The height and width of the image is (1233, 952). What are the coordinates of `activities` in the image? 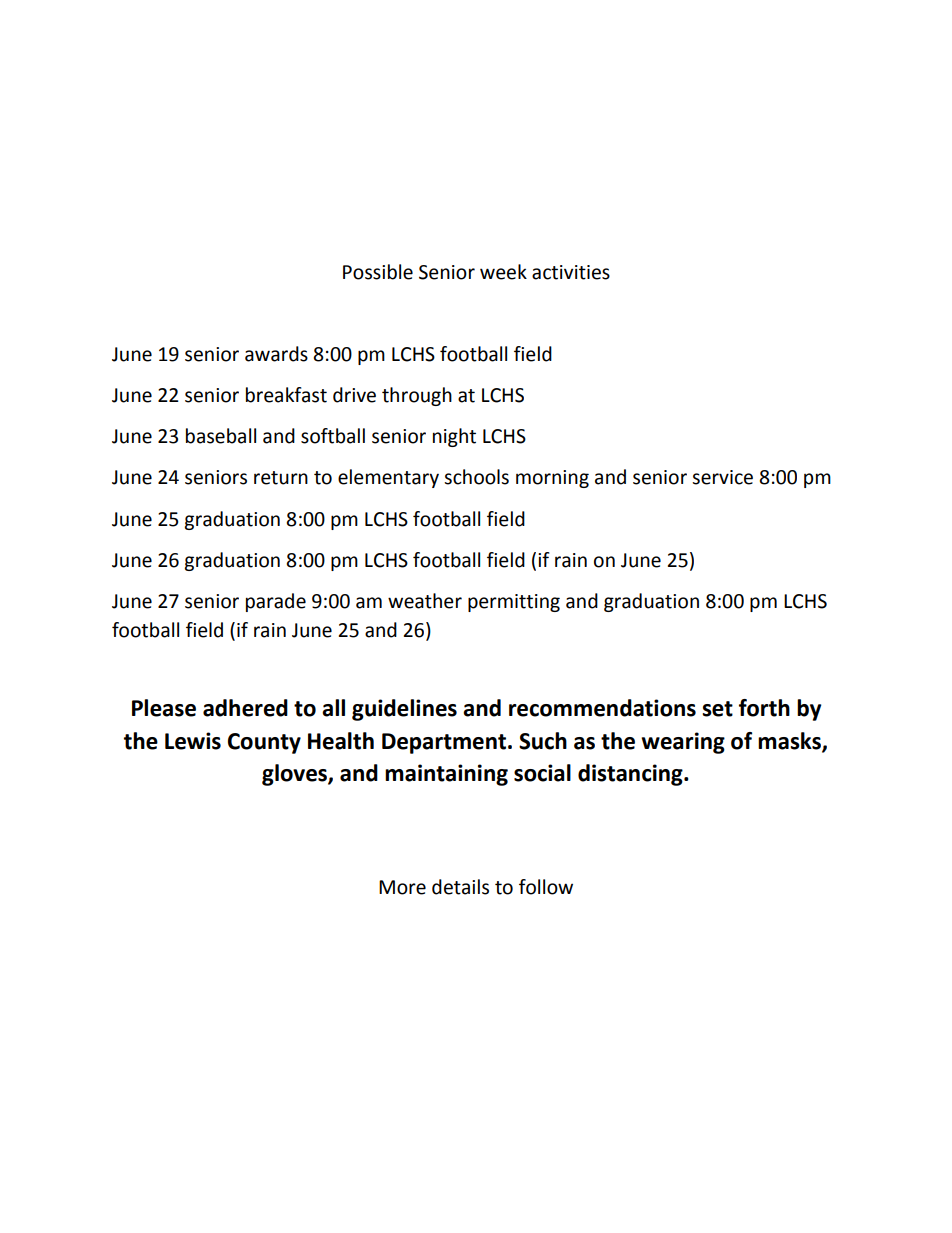 It's located at (571, 272).
